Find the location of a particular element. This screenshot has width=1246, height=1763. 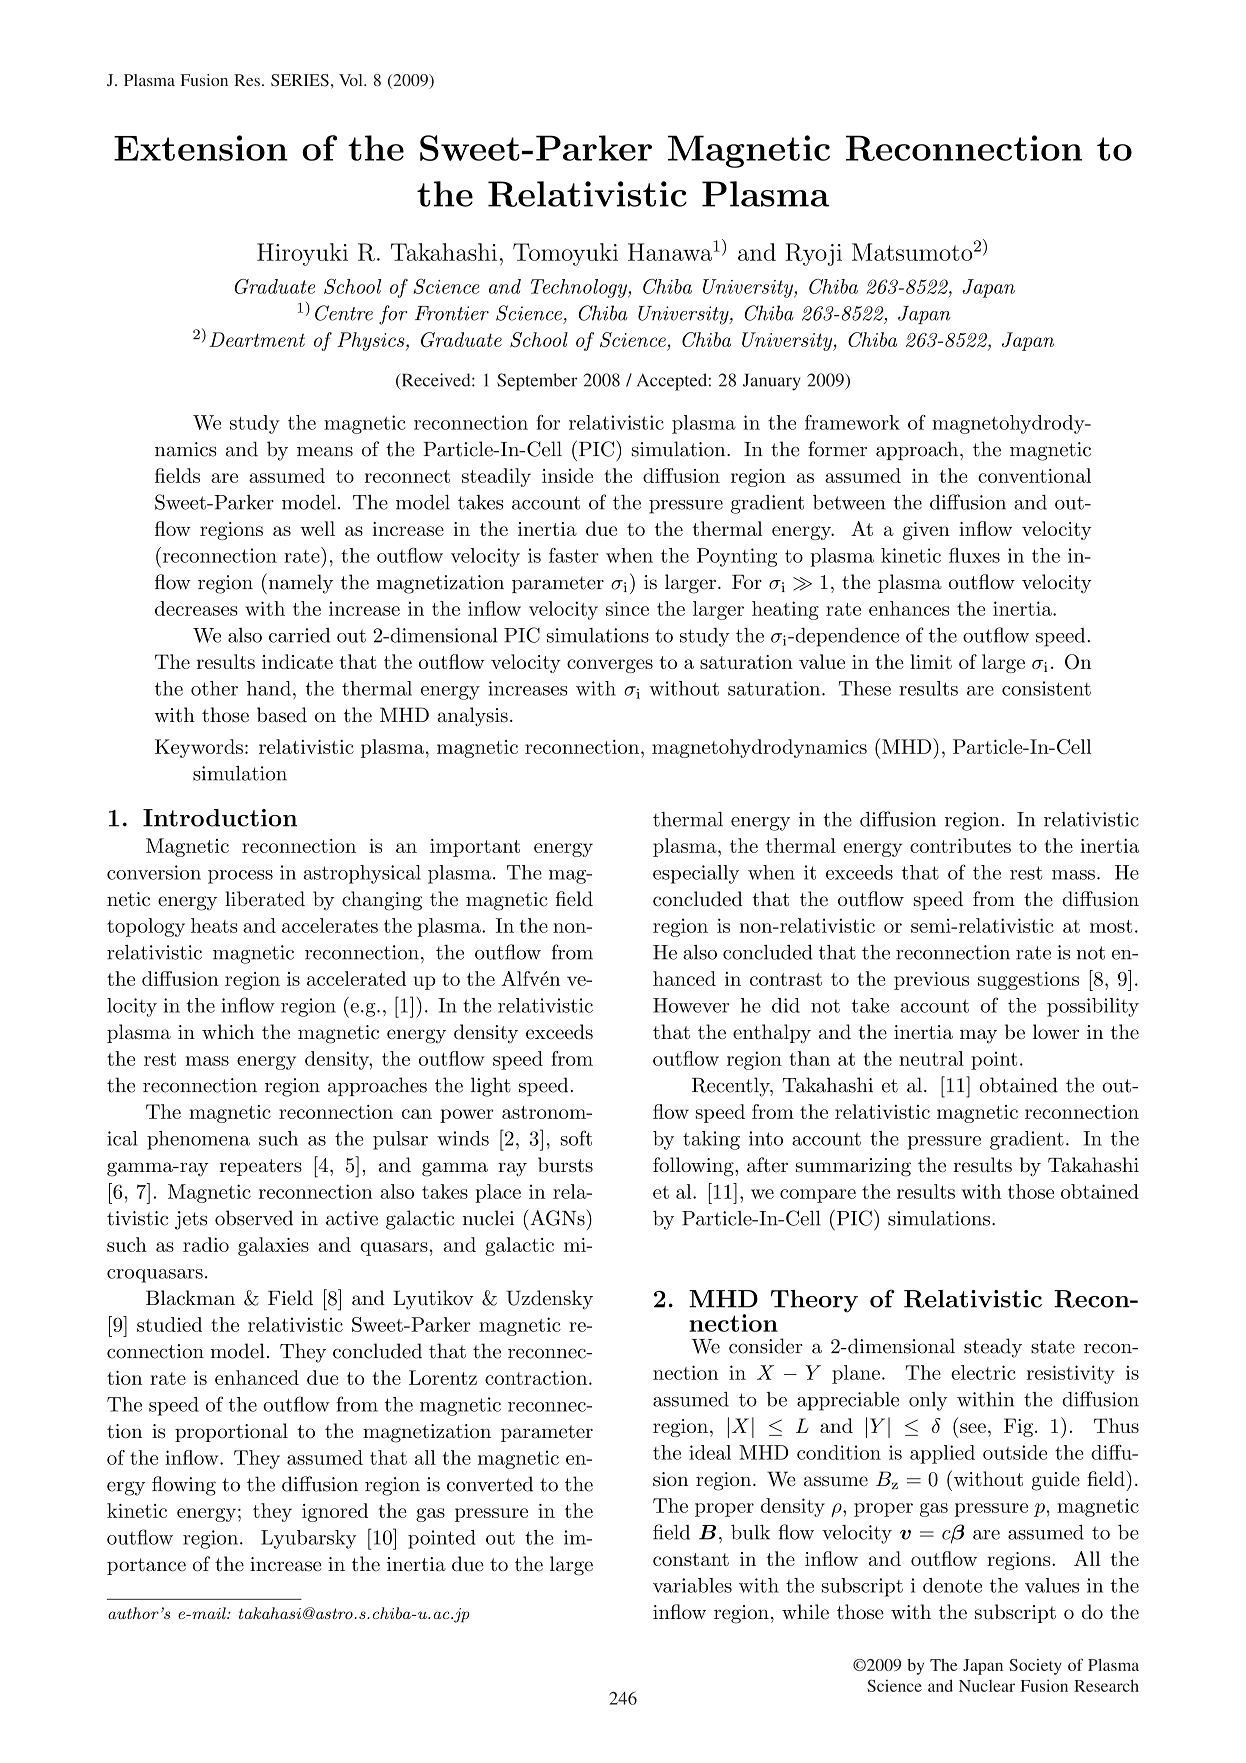

inside is located at coordinates (567, 475).
